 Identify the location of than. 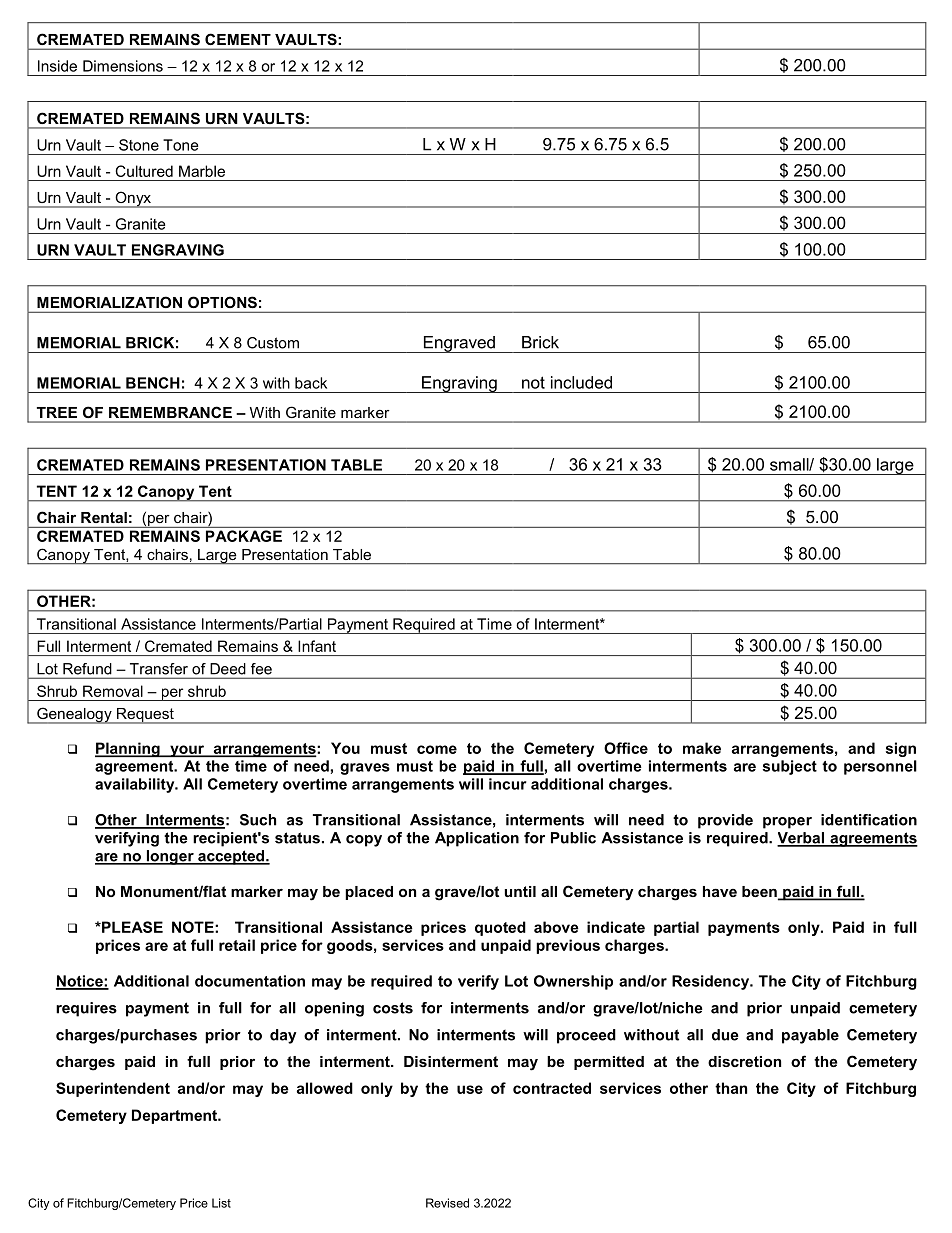
(731, 1088).
